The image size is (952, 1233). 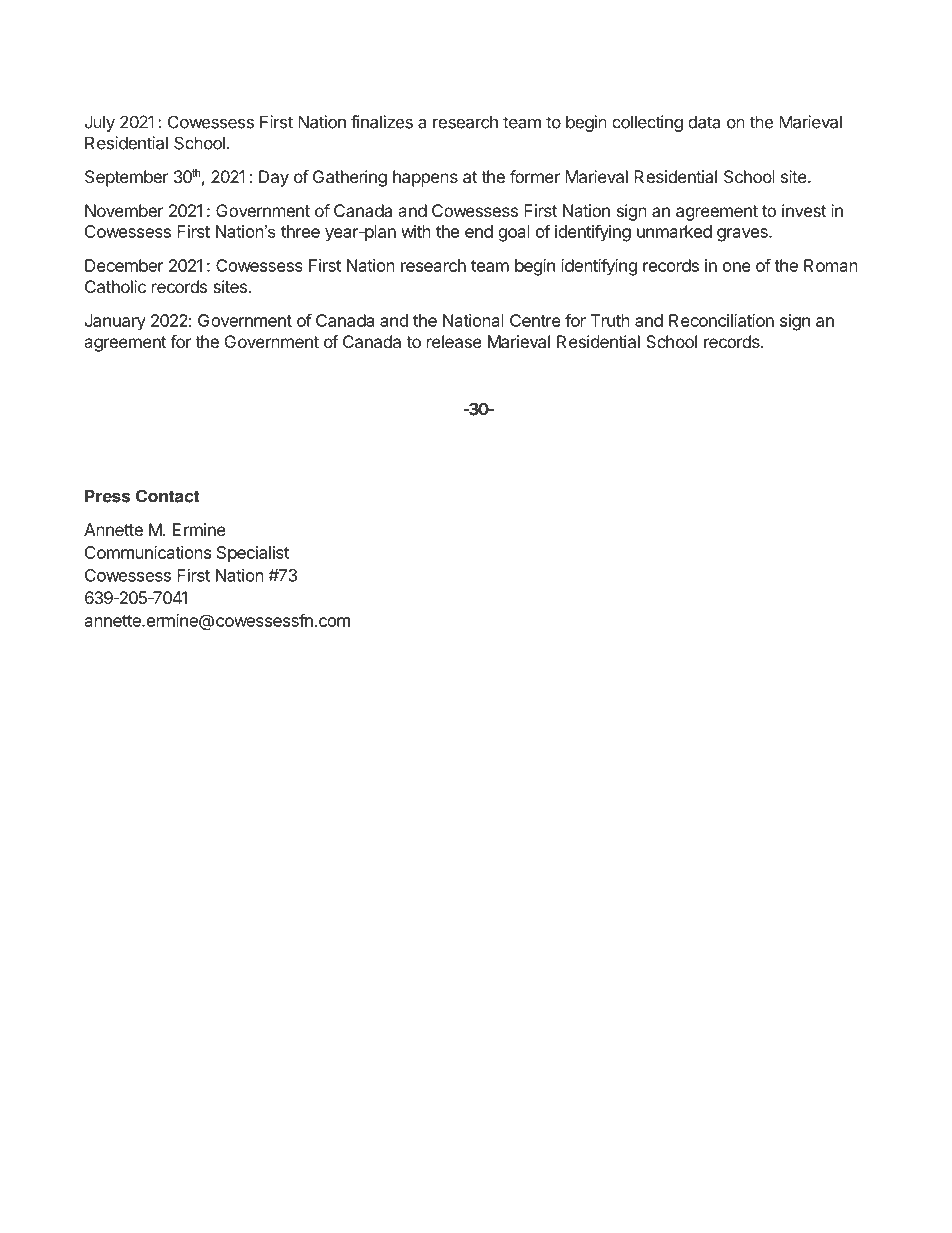 I want to click on release, so click(x=454, y=341).
